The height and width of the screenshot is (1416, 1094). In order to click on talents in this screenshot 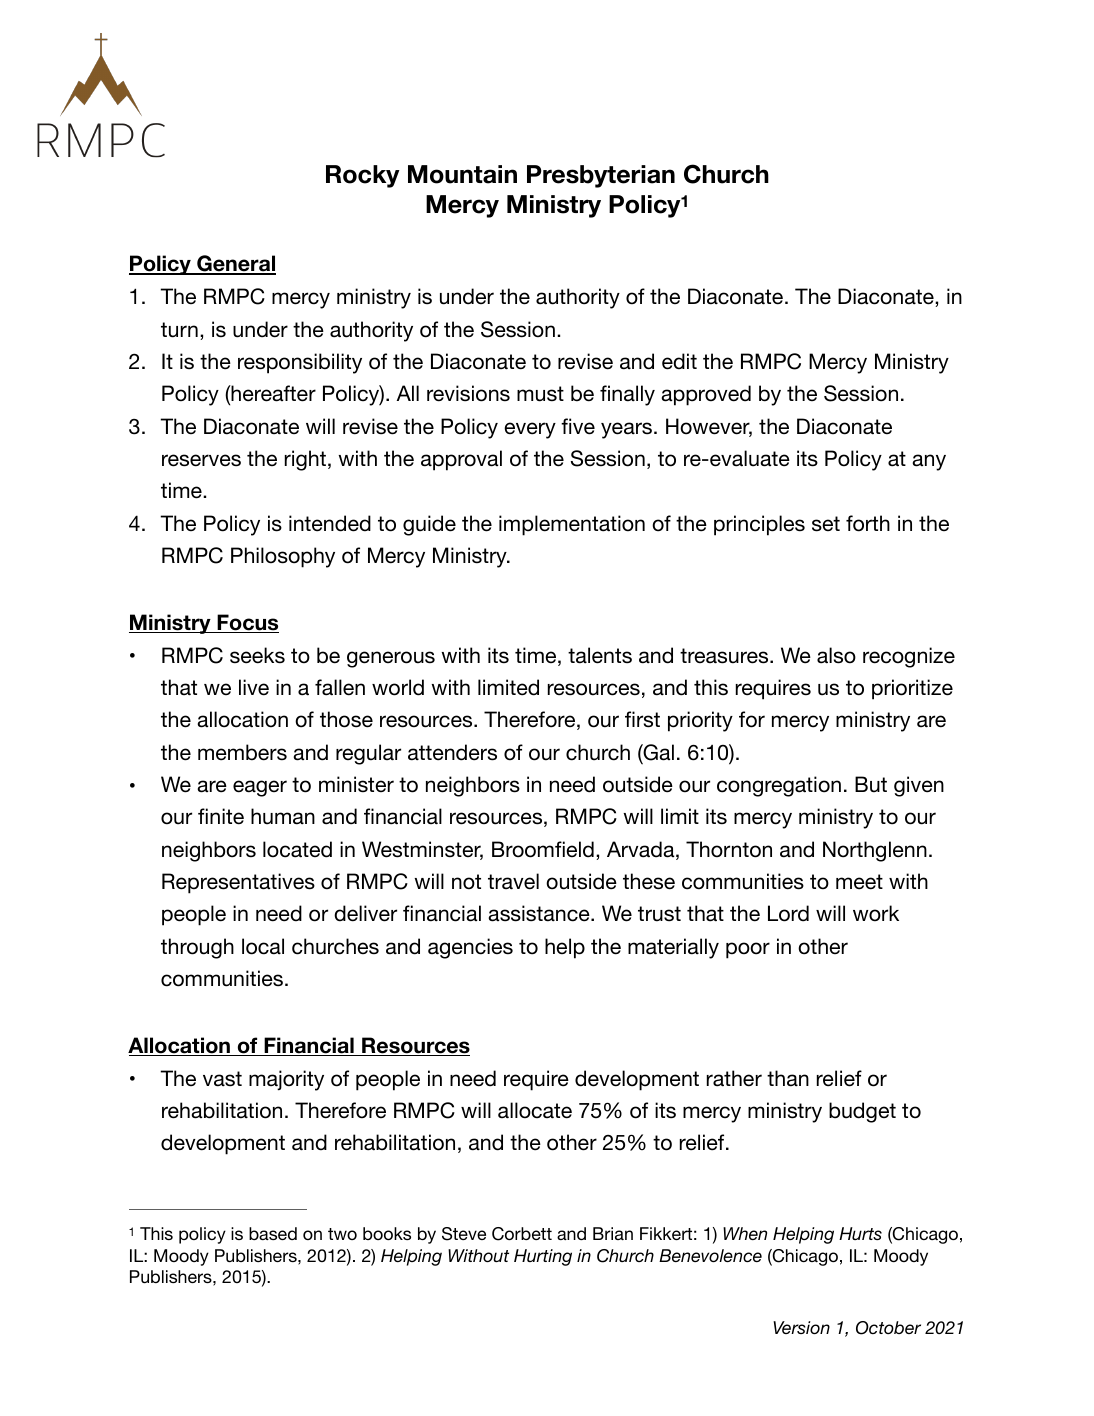, I will do `click(600, 655)`.
